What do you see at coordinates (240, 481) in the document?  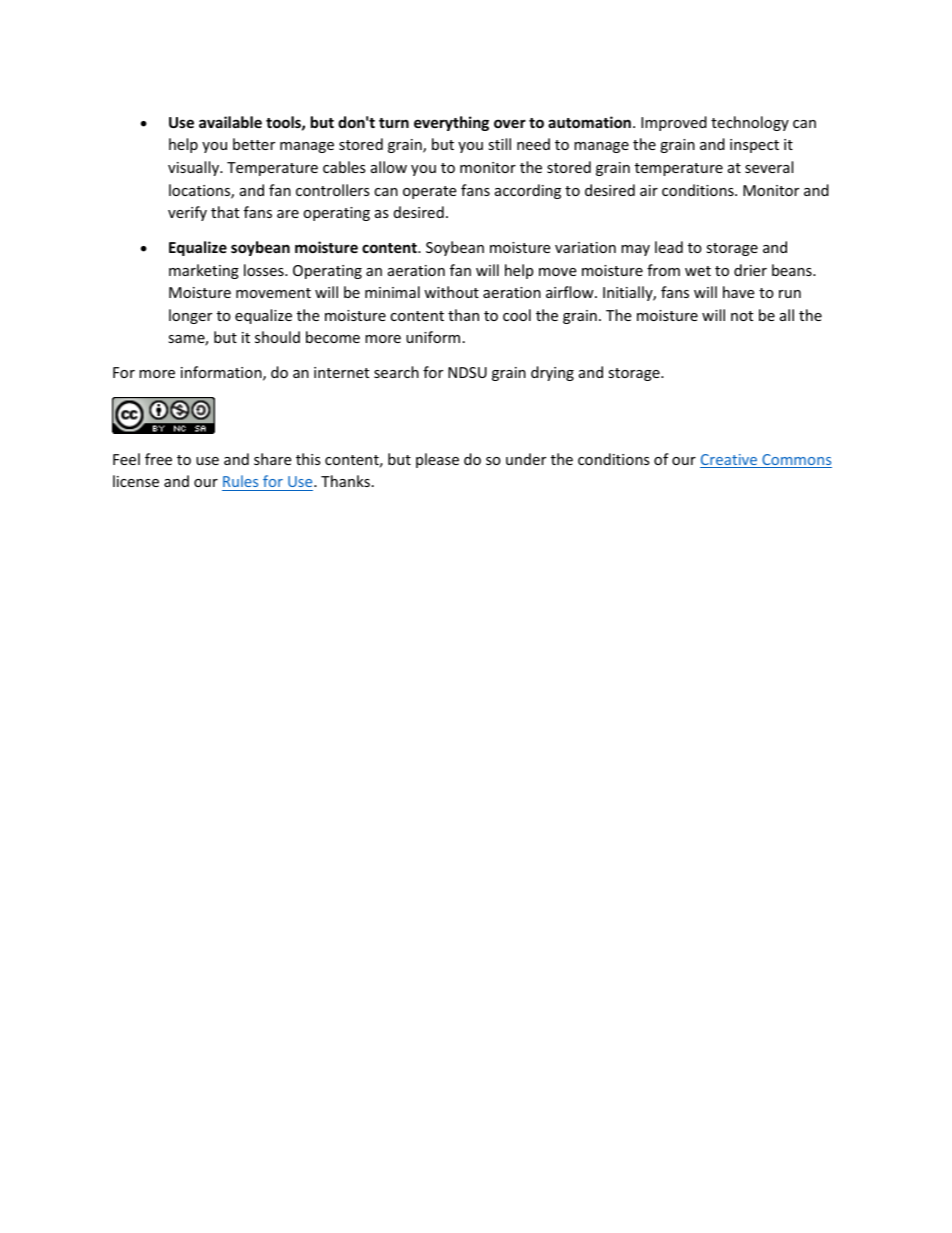 I see `Rules` at bounding box center [240, 481].
